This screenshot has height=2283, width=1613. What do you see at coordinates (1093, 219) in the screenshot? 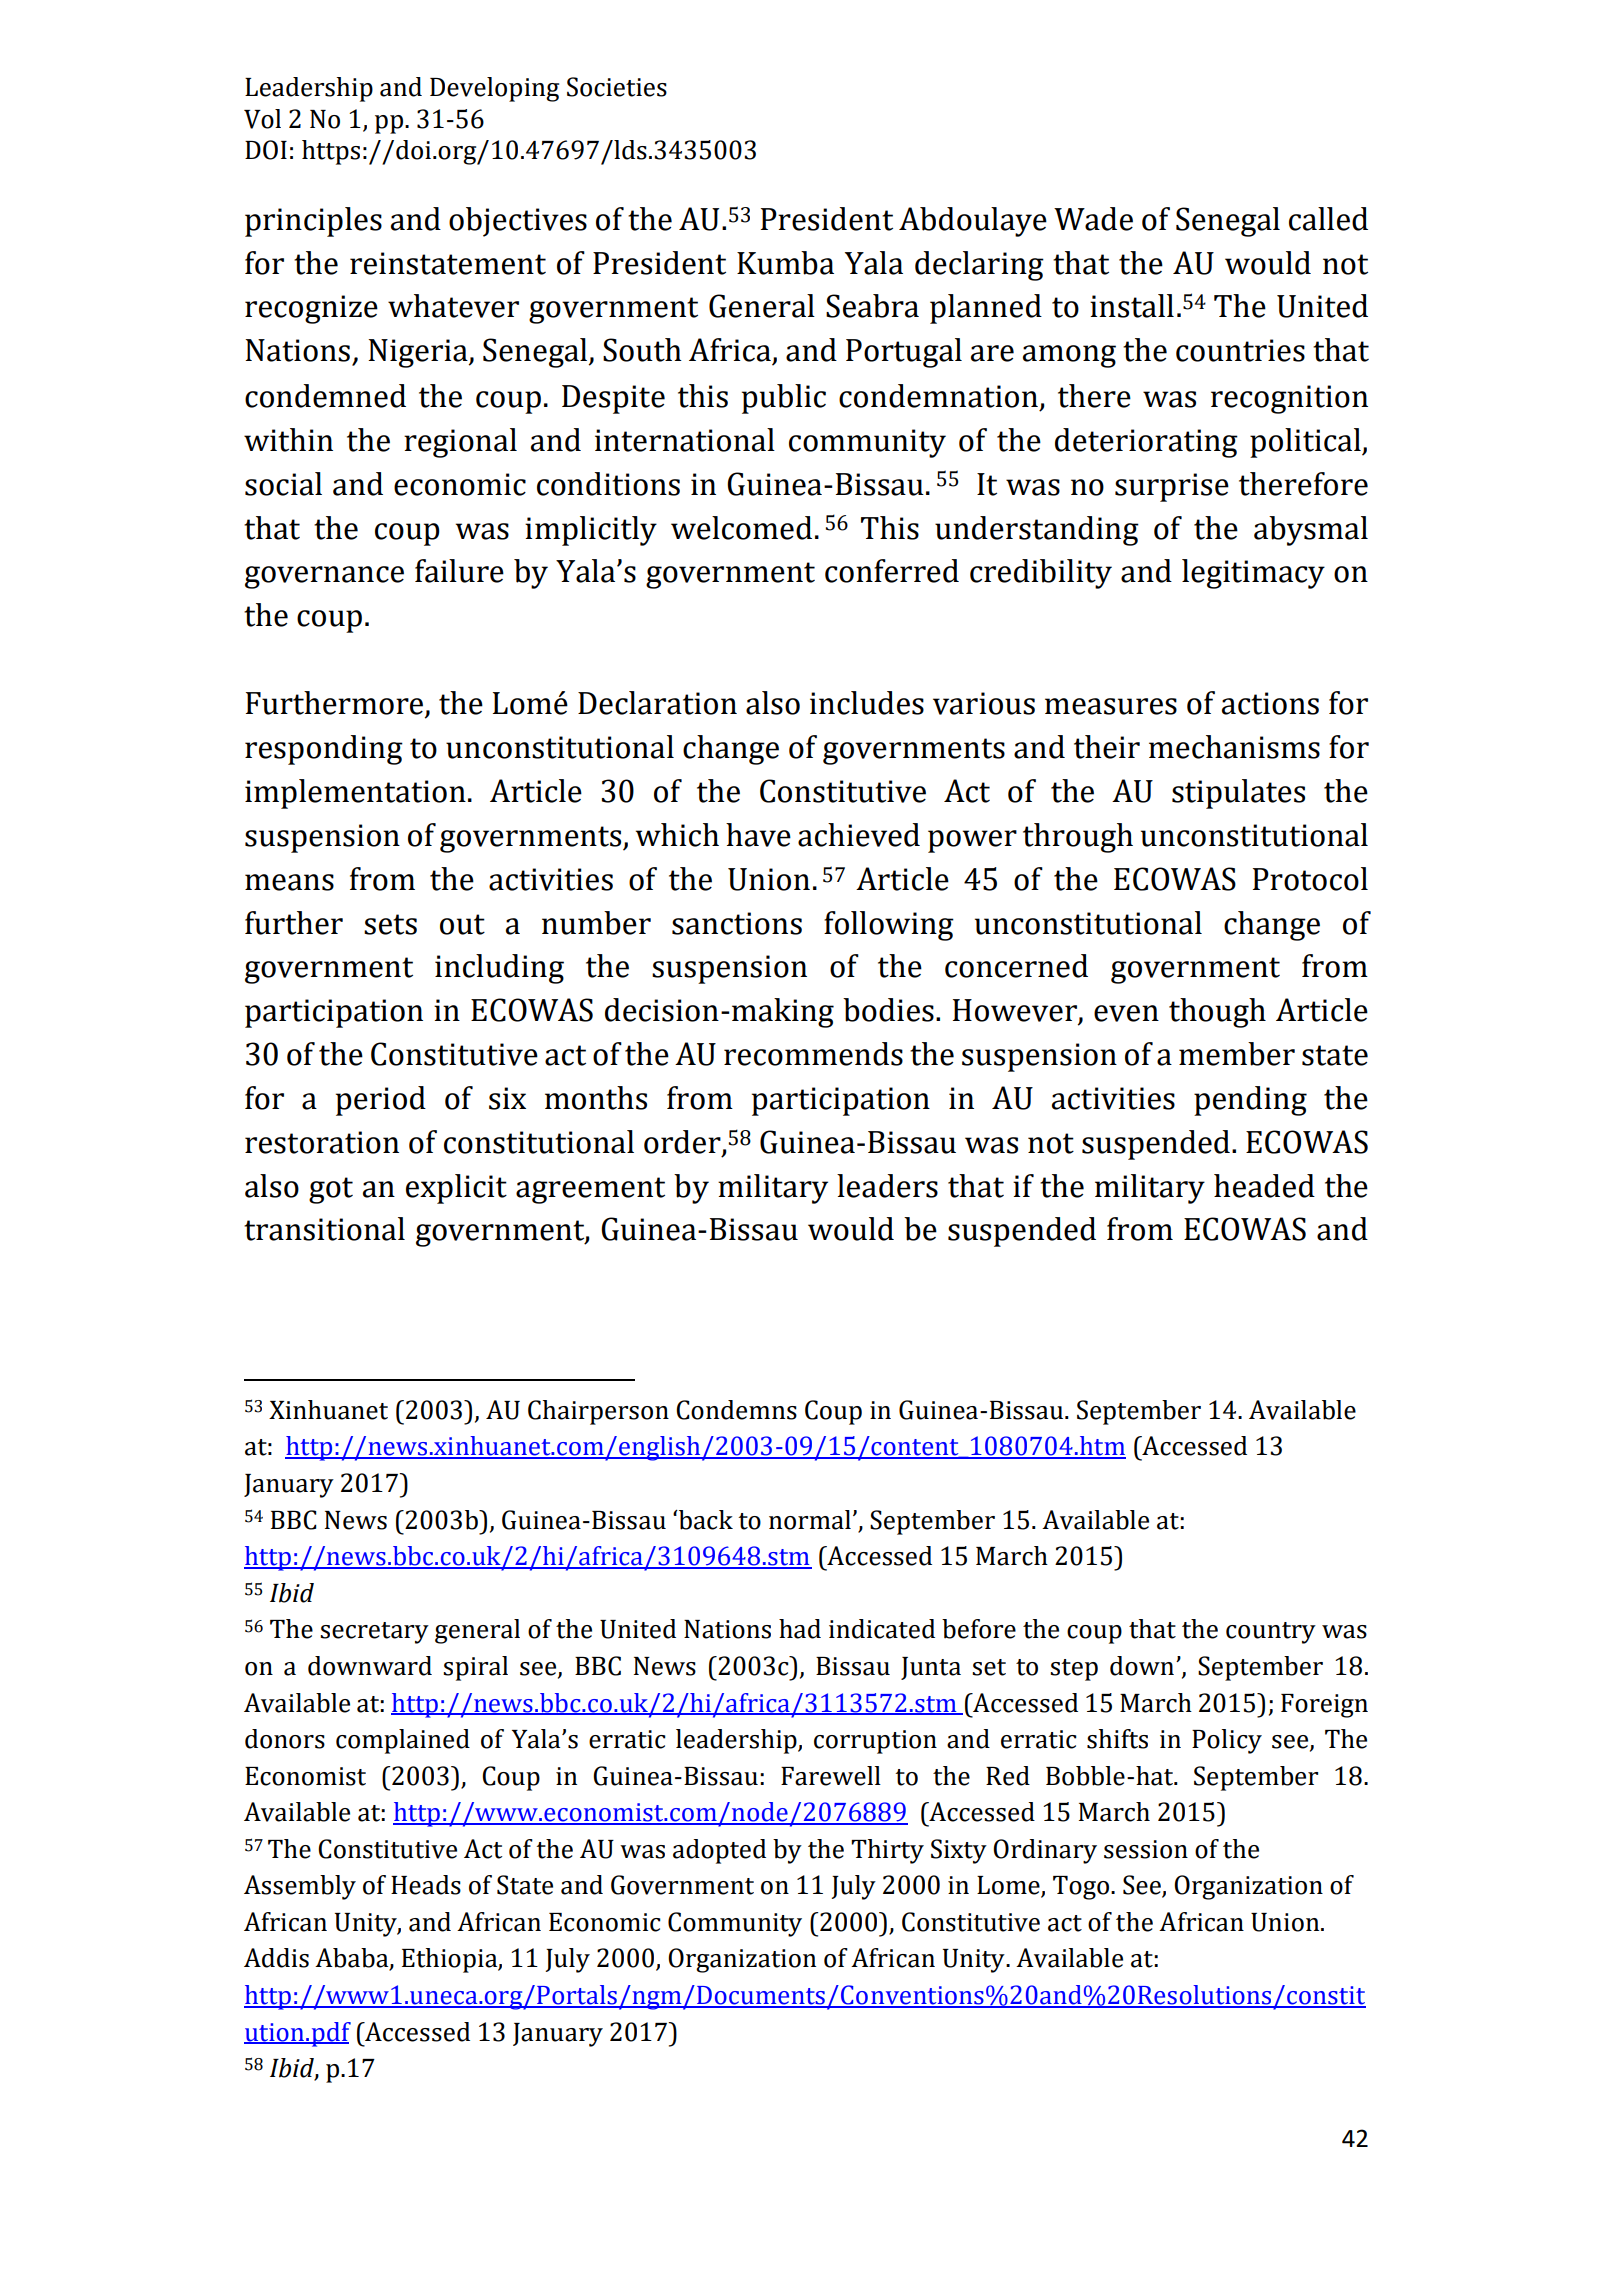
I see `Wade` at bounding box center [1093, 219].
